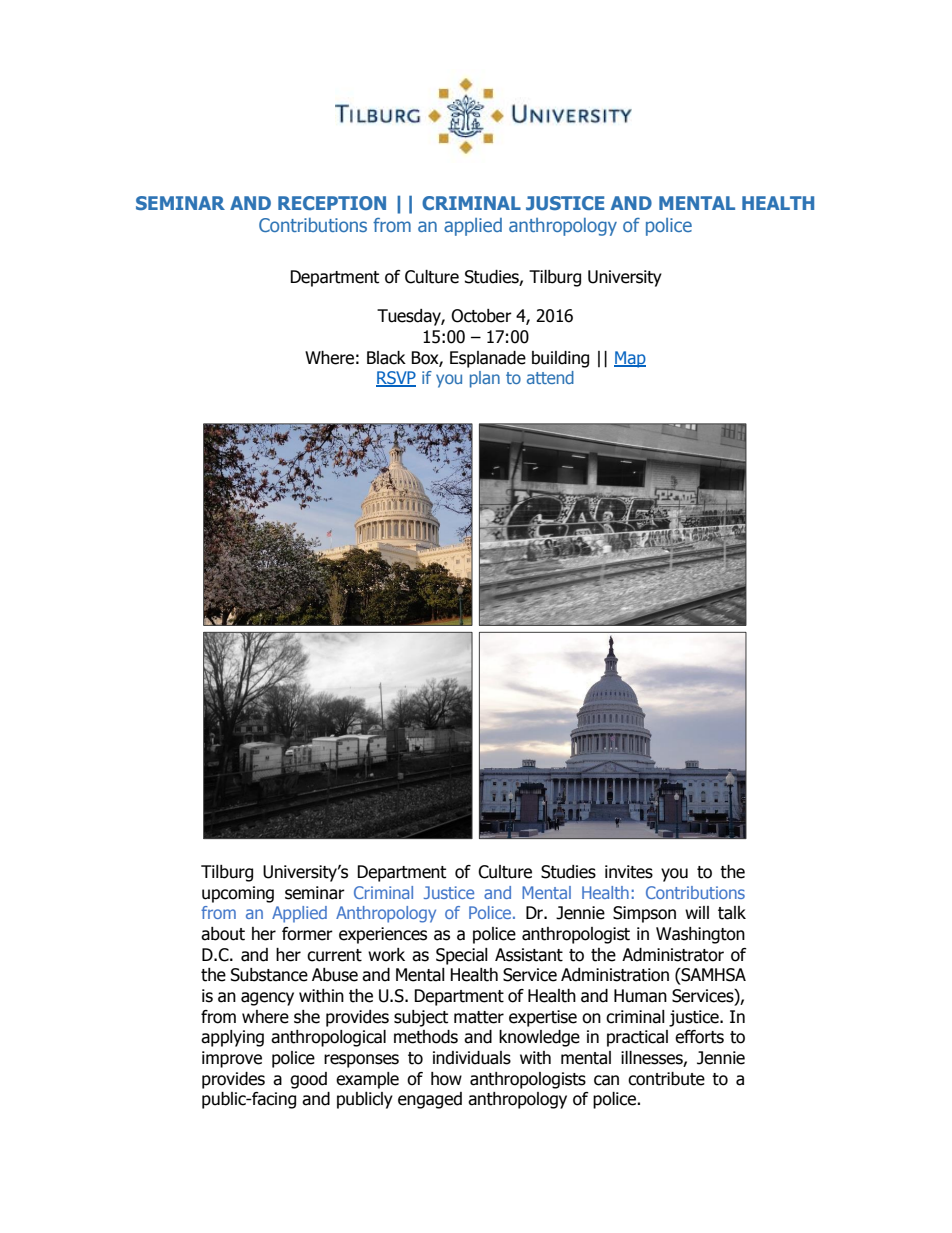 The width and height of the screenshot is (952, 1233). Describe the element at coordinates (332, 203) in the screenshot. I see `RECEPTION` at that location.
